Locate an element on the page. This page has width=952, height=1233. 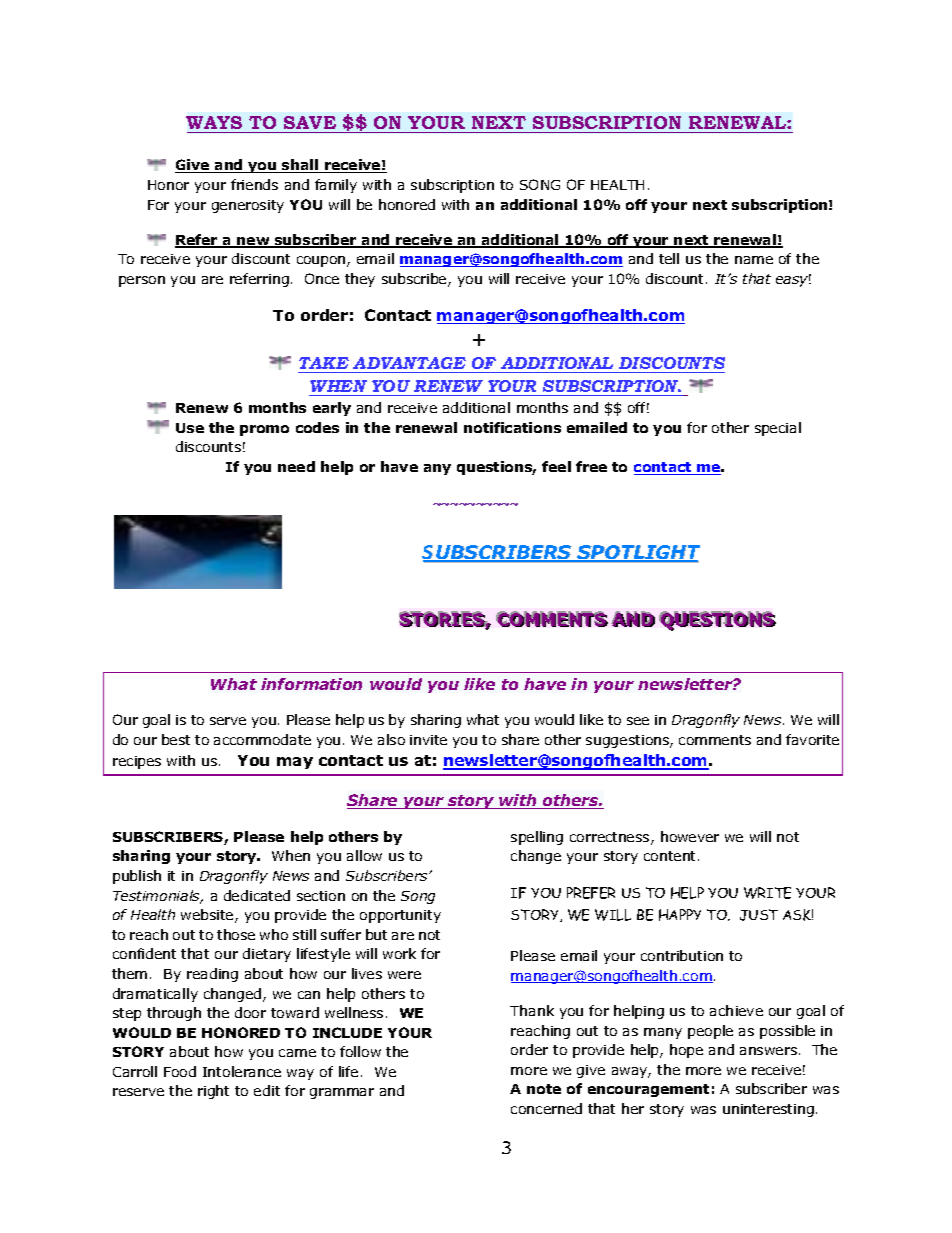
see is located at coordinates (638, 721).
